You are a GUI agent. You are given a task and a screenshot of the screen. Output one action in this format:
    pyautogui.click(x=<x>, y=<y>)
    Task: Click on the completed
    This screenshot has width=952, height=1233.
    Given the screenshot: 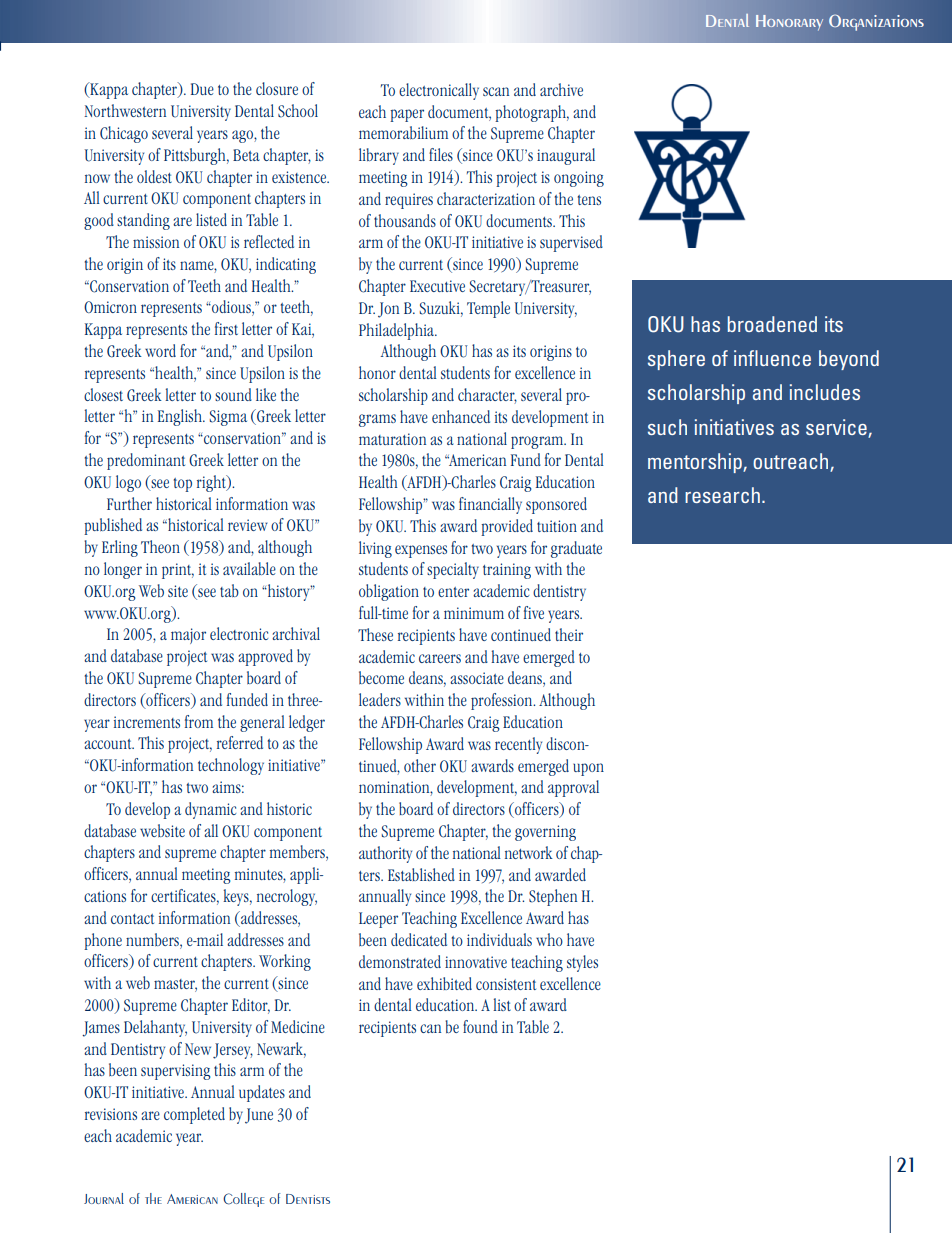 What is the action you would take?
    pyautogui.click(x=194, y=1115)
